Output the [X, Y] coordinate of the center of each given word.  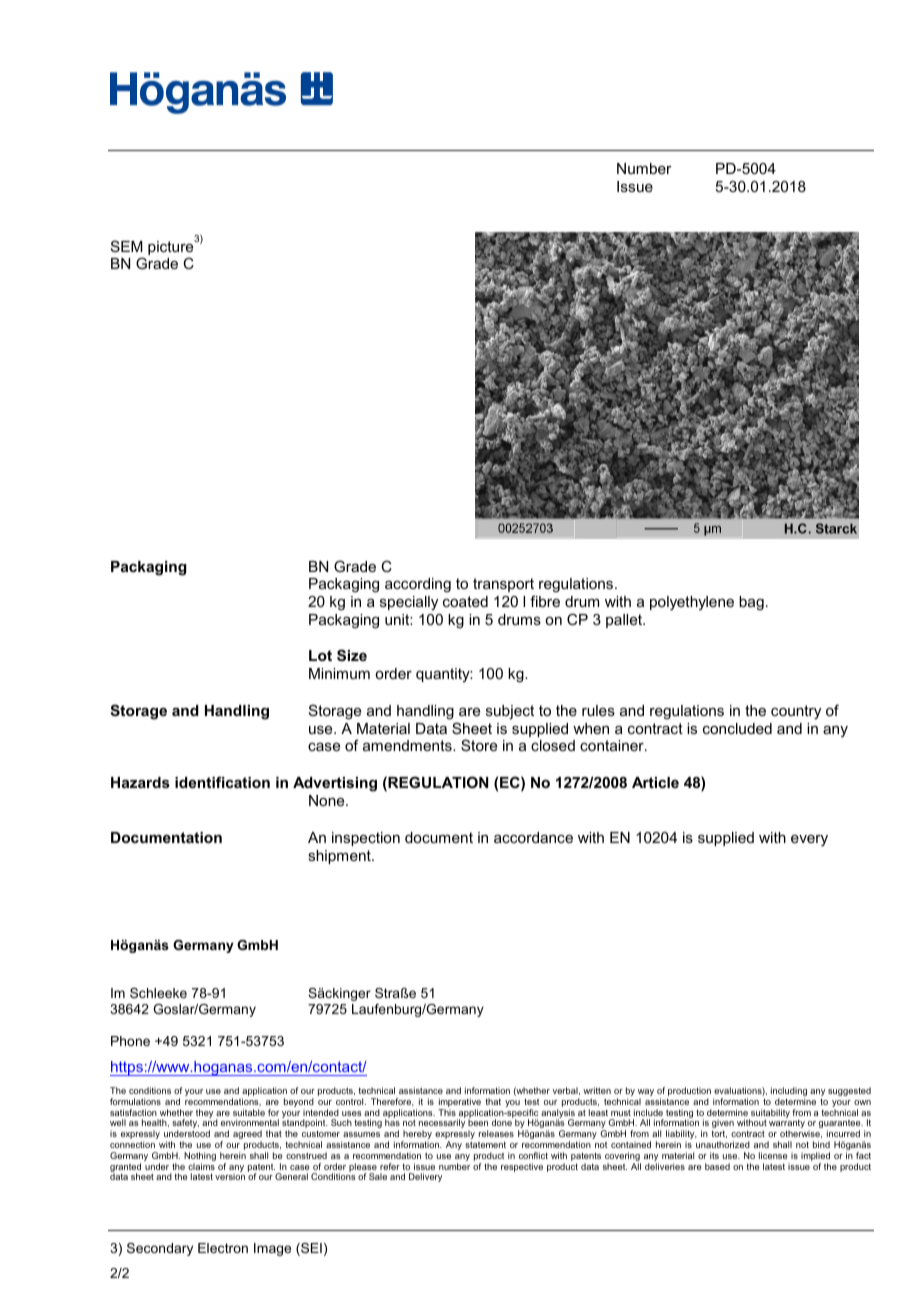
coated [465, 601]
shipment [340, 857]
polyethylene [692, 603]
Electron [223, 1248]
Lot [320, 655]
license [773, 1155]
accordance [533, 837]
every [809, 841]
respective [522, 1167]
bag [751, 603]
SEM [127, 246]
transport [504, 587]
